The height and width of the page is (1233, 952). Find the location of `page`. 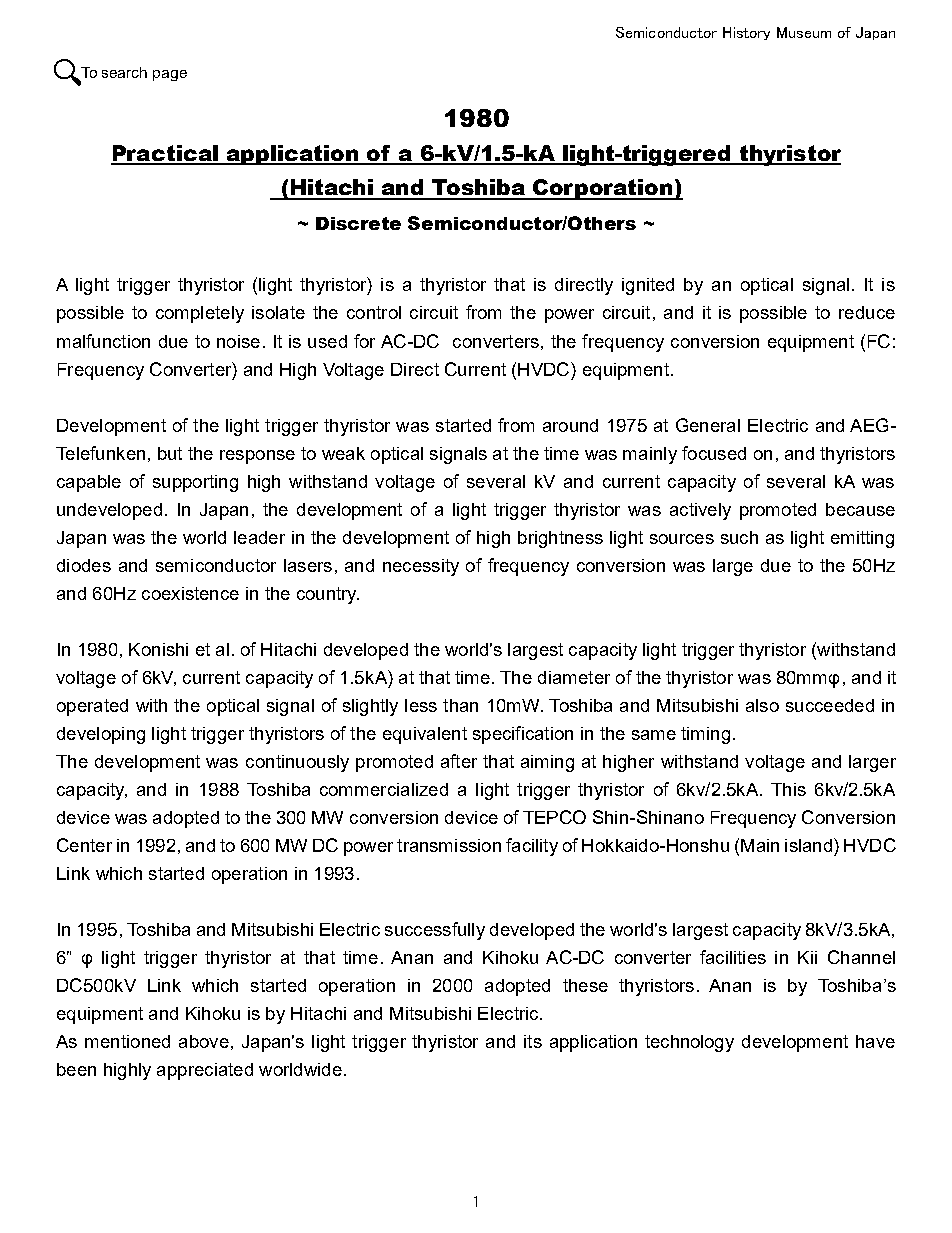

page is located at coordinates (170, 75).
